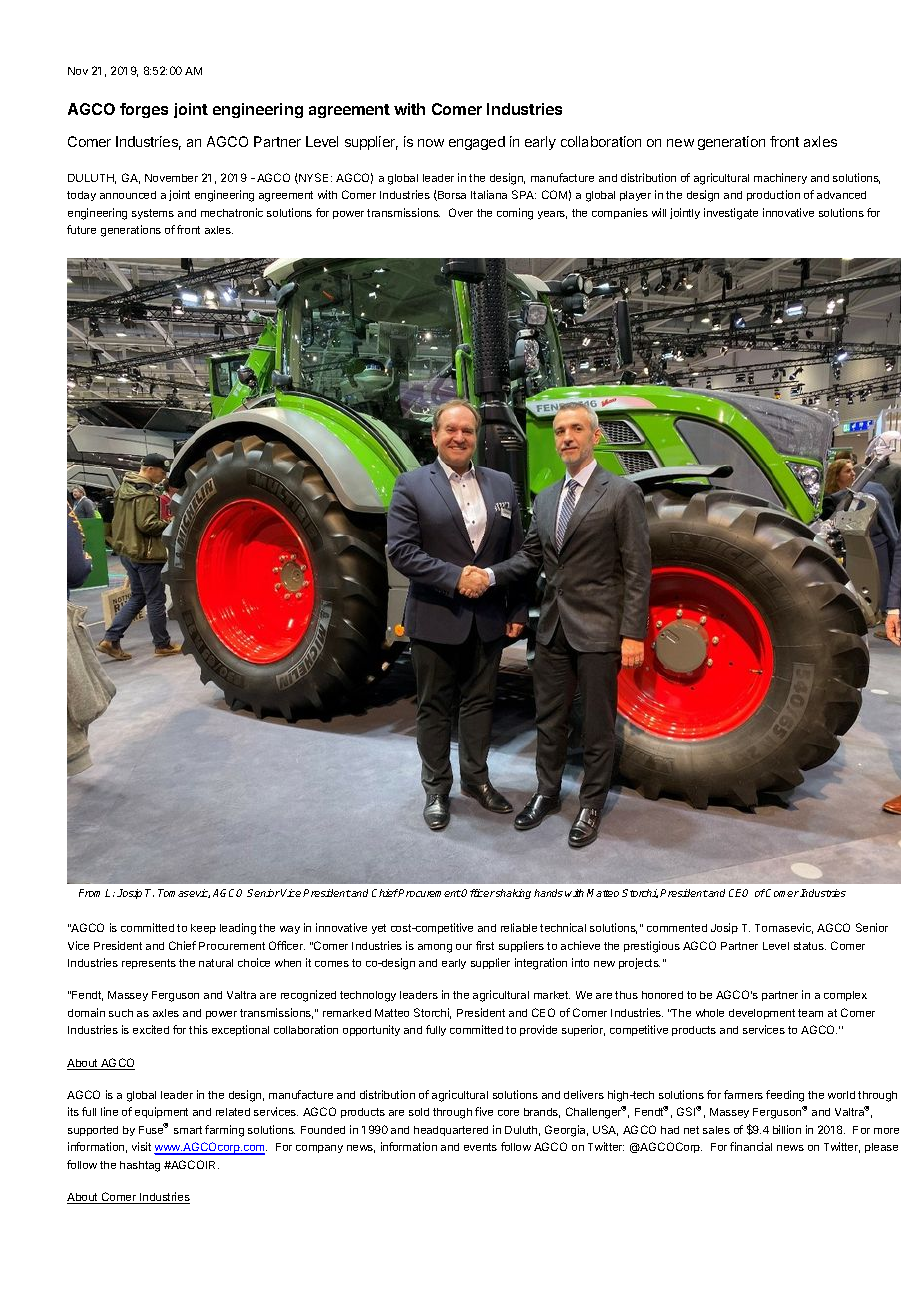  What do you see at coordinates (515, 214) in the screenshot?
I see `coming` at bounding box center [515, 214].
